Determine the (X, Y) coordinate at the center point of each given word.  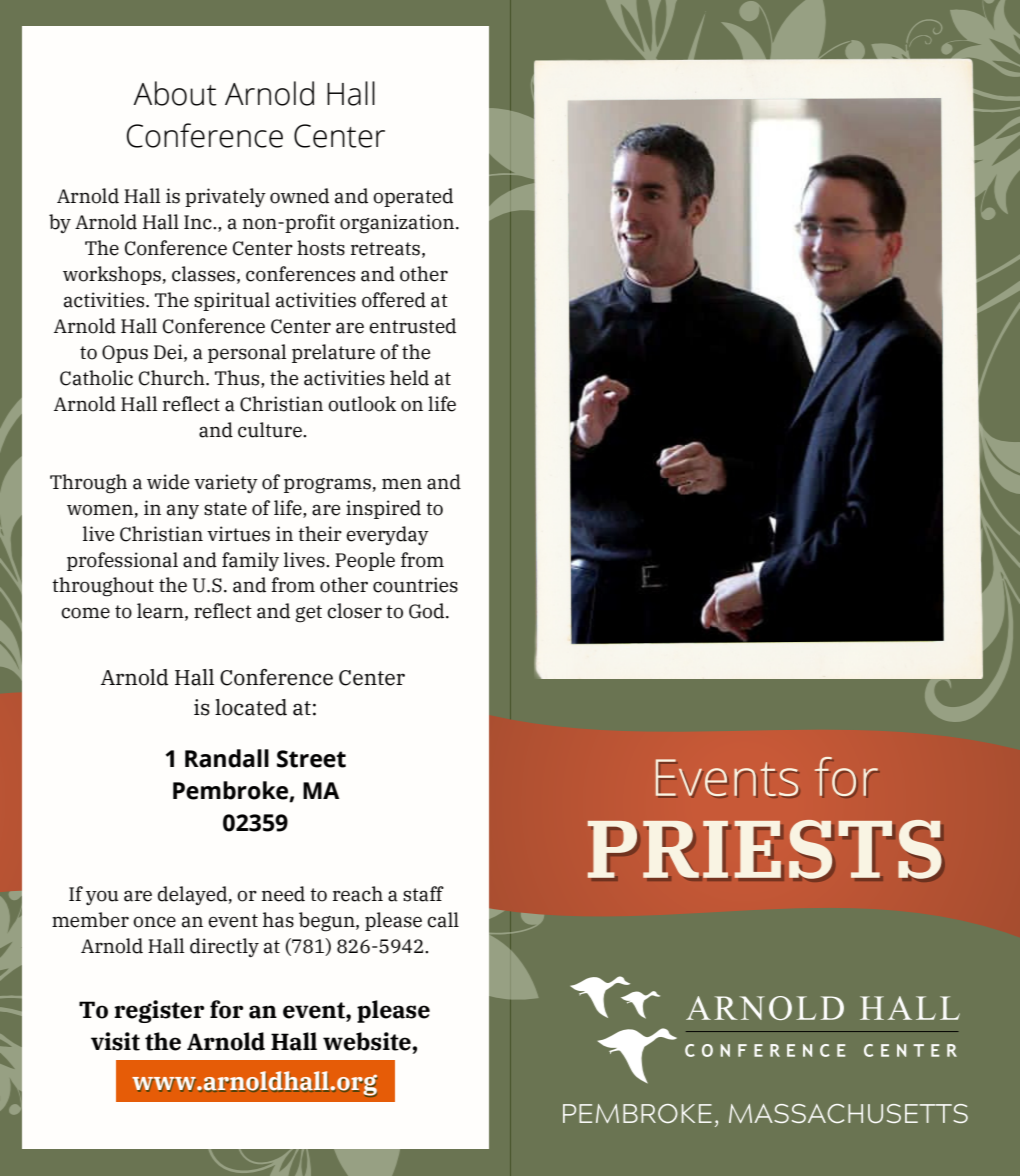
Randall (227, 758)
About (175, 93)
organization (398, 224)
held (409, 378)
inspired (383, 509)
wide (168, 482)
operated (413, 197)
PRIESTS (764, 849)
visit (115, 1041)
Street (311, 759)
